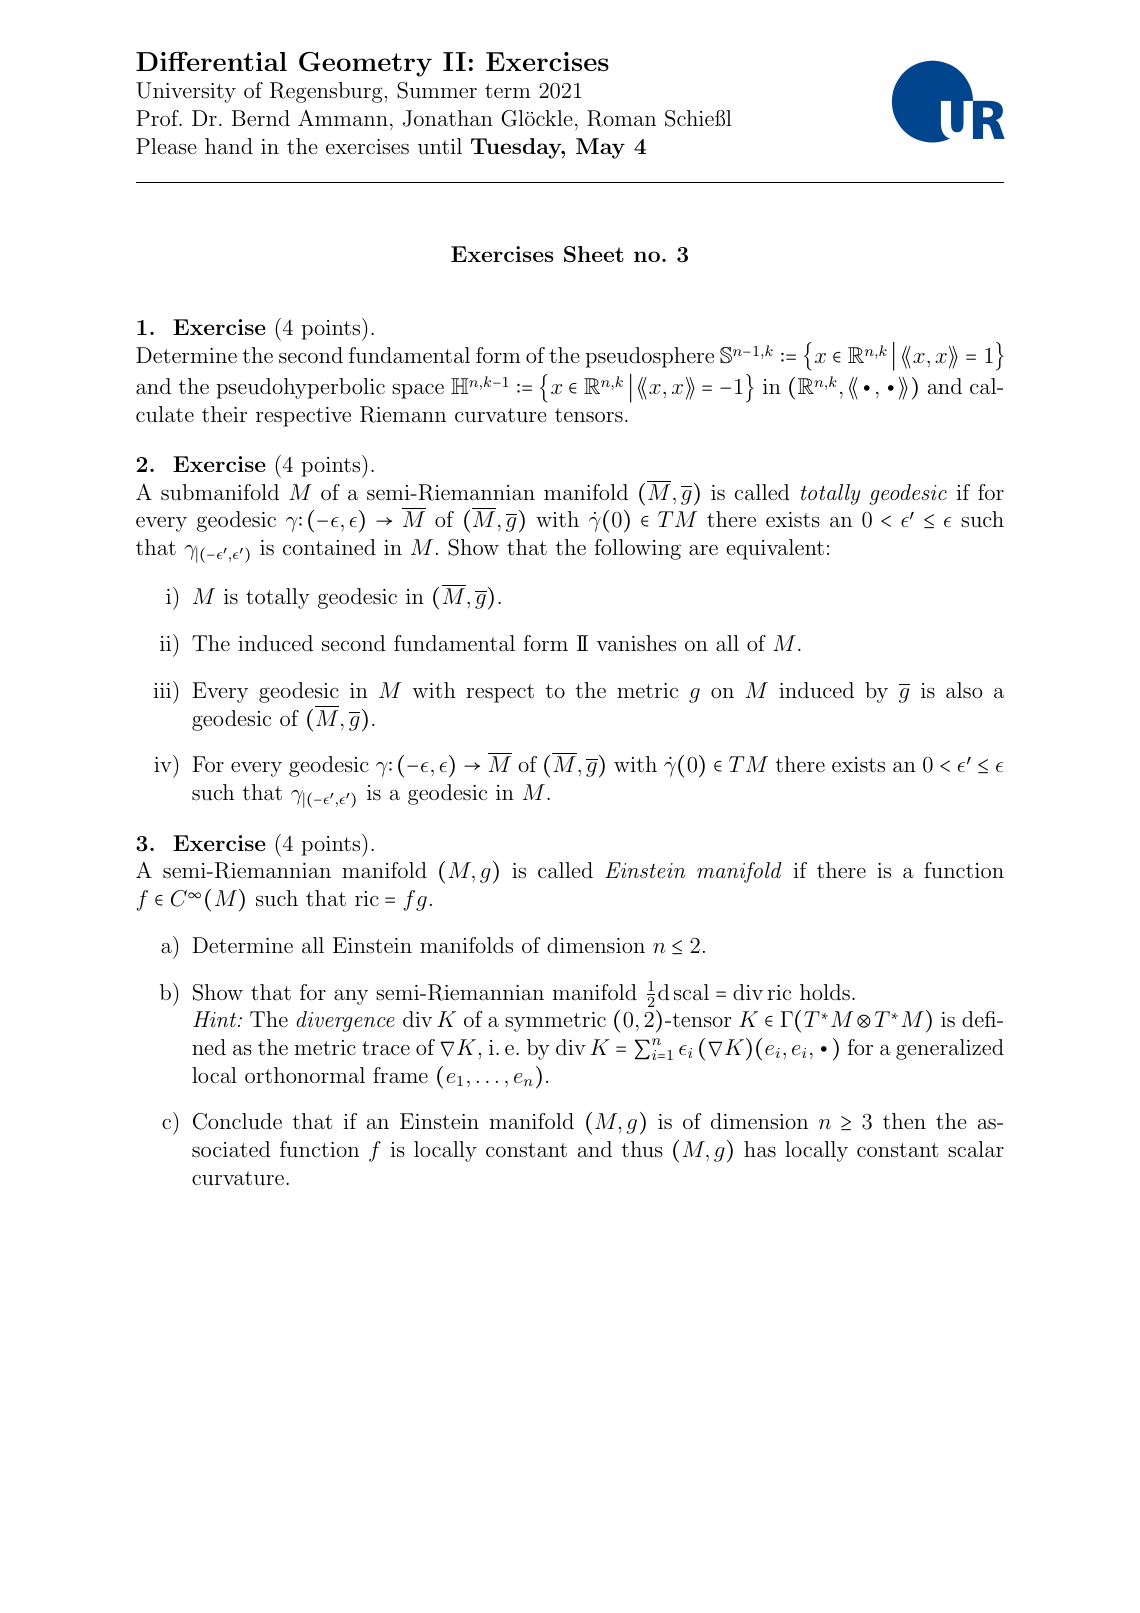 The width and height of the image is (1140, 1613). I want to click on also, so click(964, 690).
